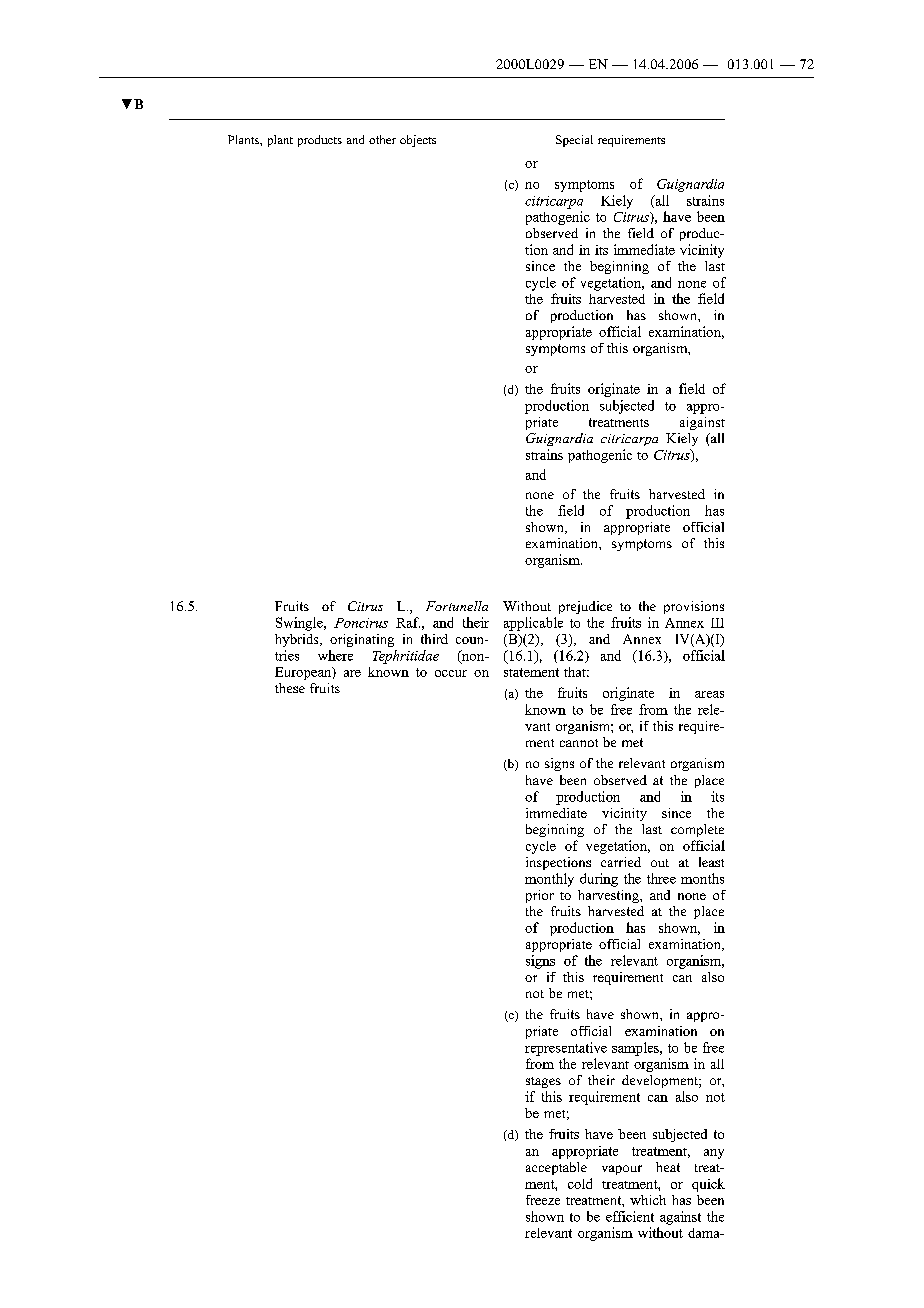 This screenshot has width=924, height=1308. What do you see at coordinates (290, 688) in the screenshot?
I see `these` at bounding box center [290, 688].
